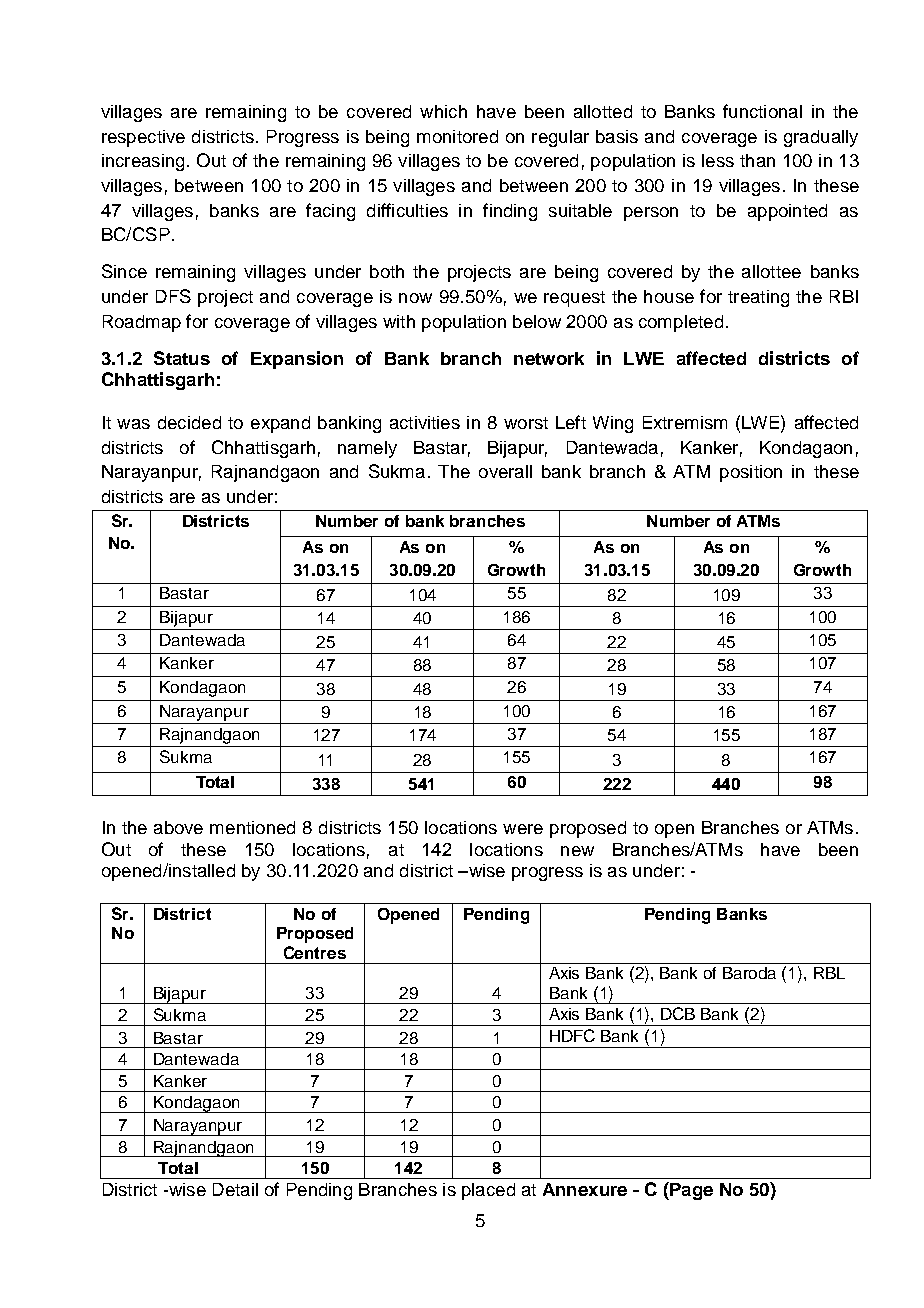  What do you see at coordinates (751, 473) in the page?
I see `position` at bounding box center [751, 473].
